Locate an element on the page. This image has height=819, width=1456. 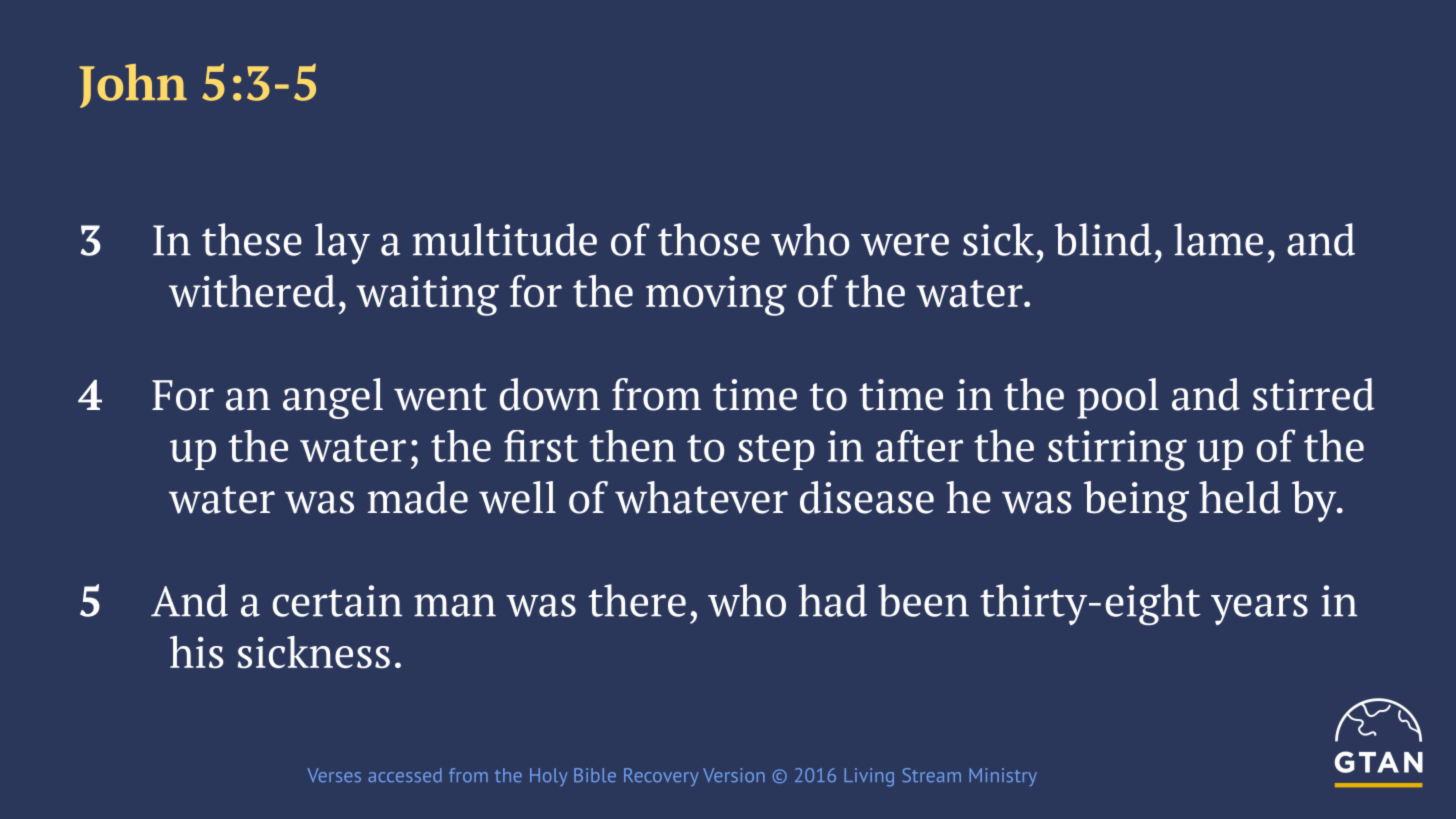
John is located at coordinates (133, 86).
